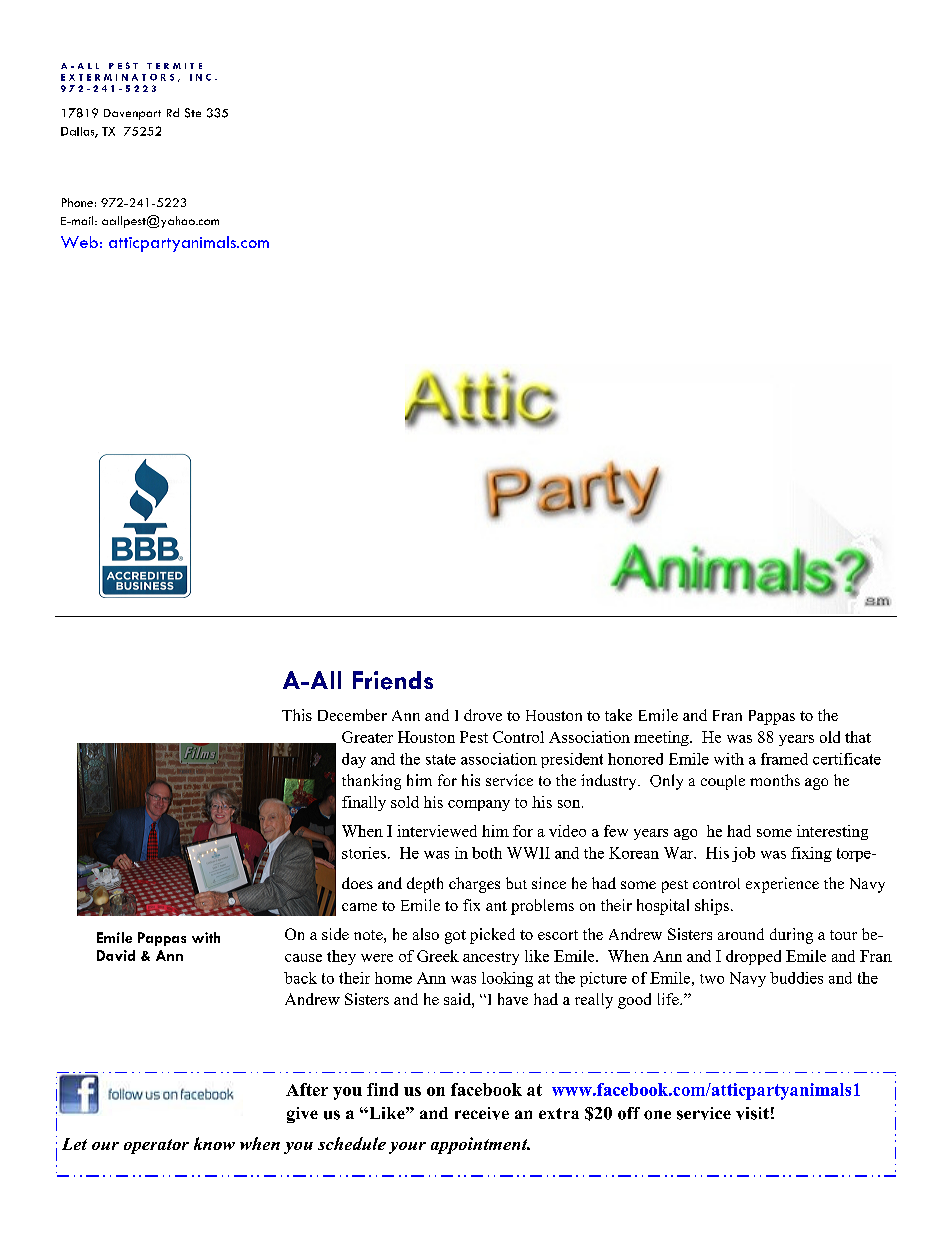  Describe the element at coordinates (858, 737) in the screenshot. I see `that` at that location.
